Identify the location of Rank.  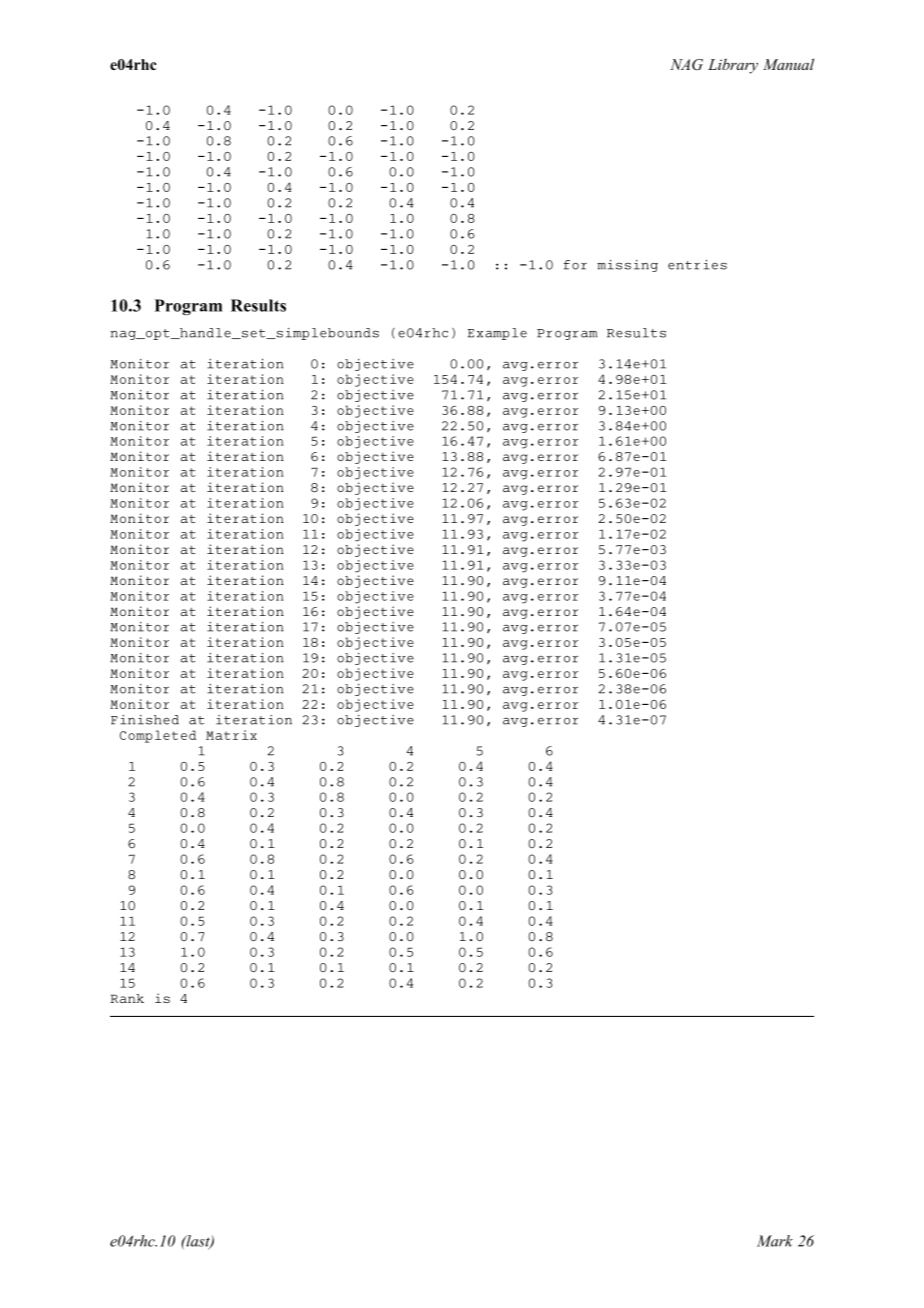
(127, 998).
